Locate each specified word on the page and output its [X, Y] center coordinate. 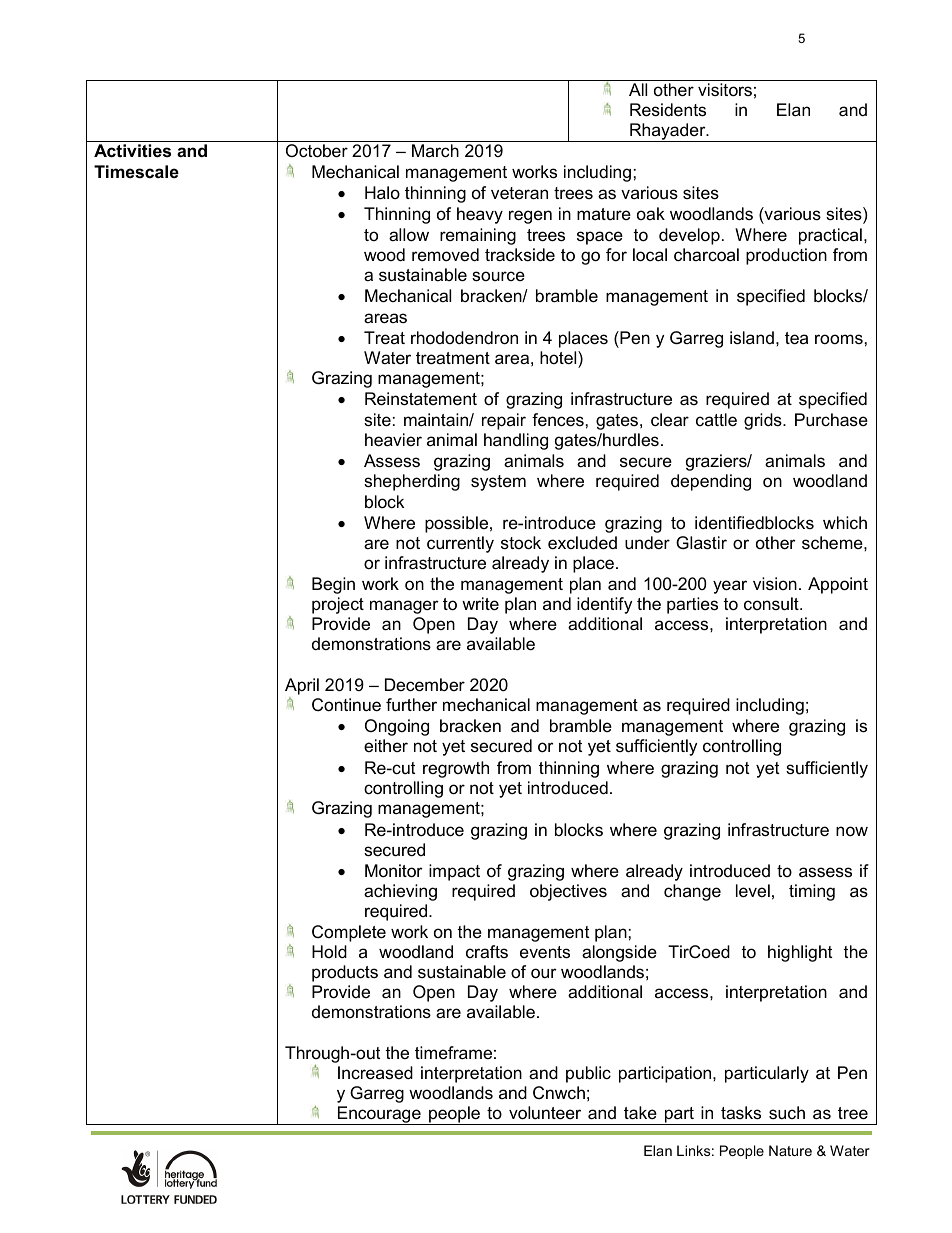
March [435, 151]
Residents [668, 110]
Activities [132, 151]
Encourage [379, 1115]
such [787, 1112]
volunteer [545, 1113]
